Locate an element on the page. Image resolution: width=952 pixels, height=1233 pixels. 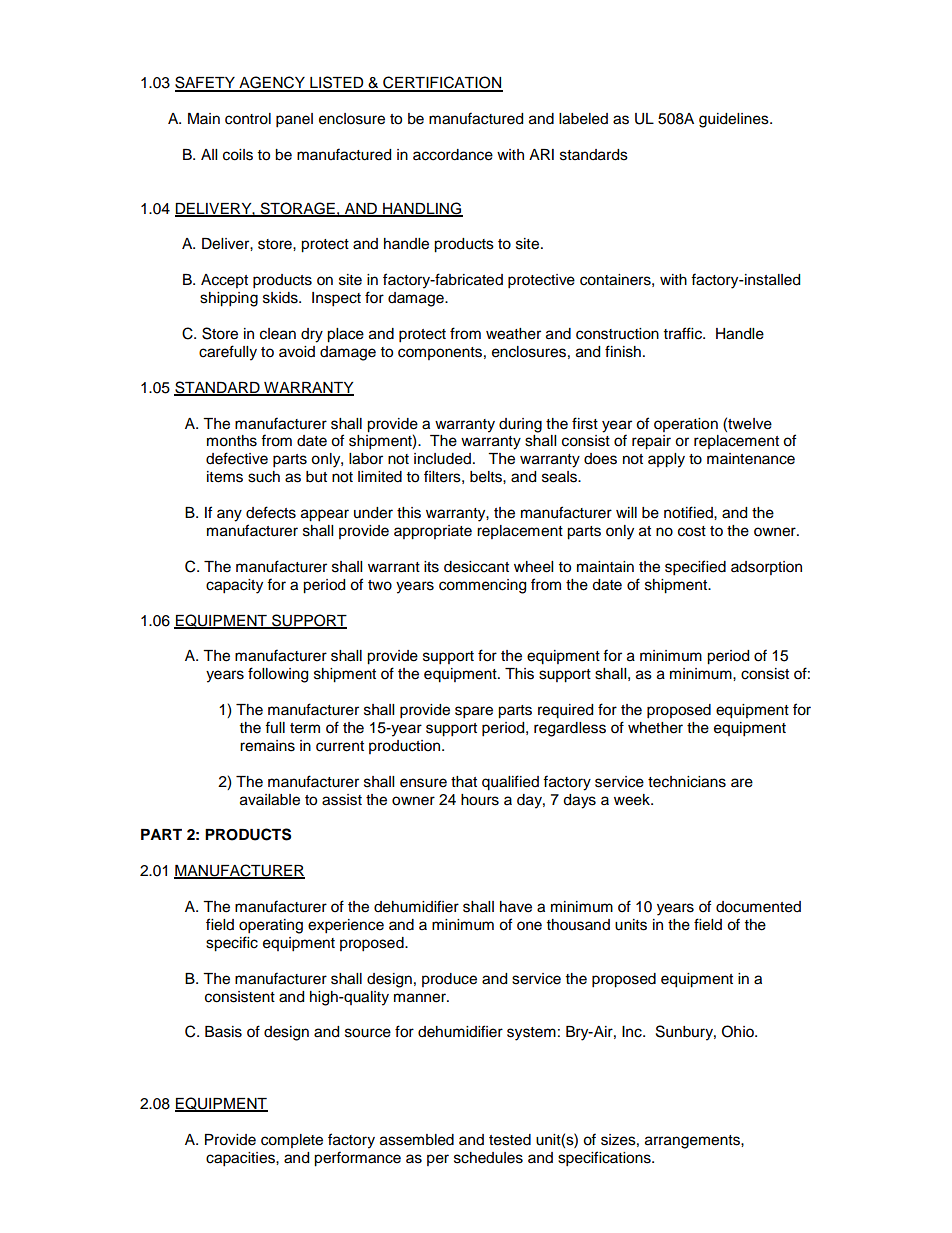
capacity is located at coordinates (234, 586).
